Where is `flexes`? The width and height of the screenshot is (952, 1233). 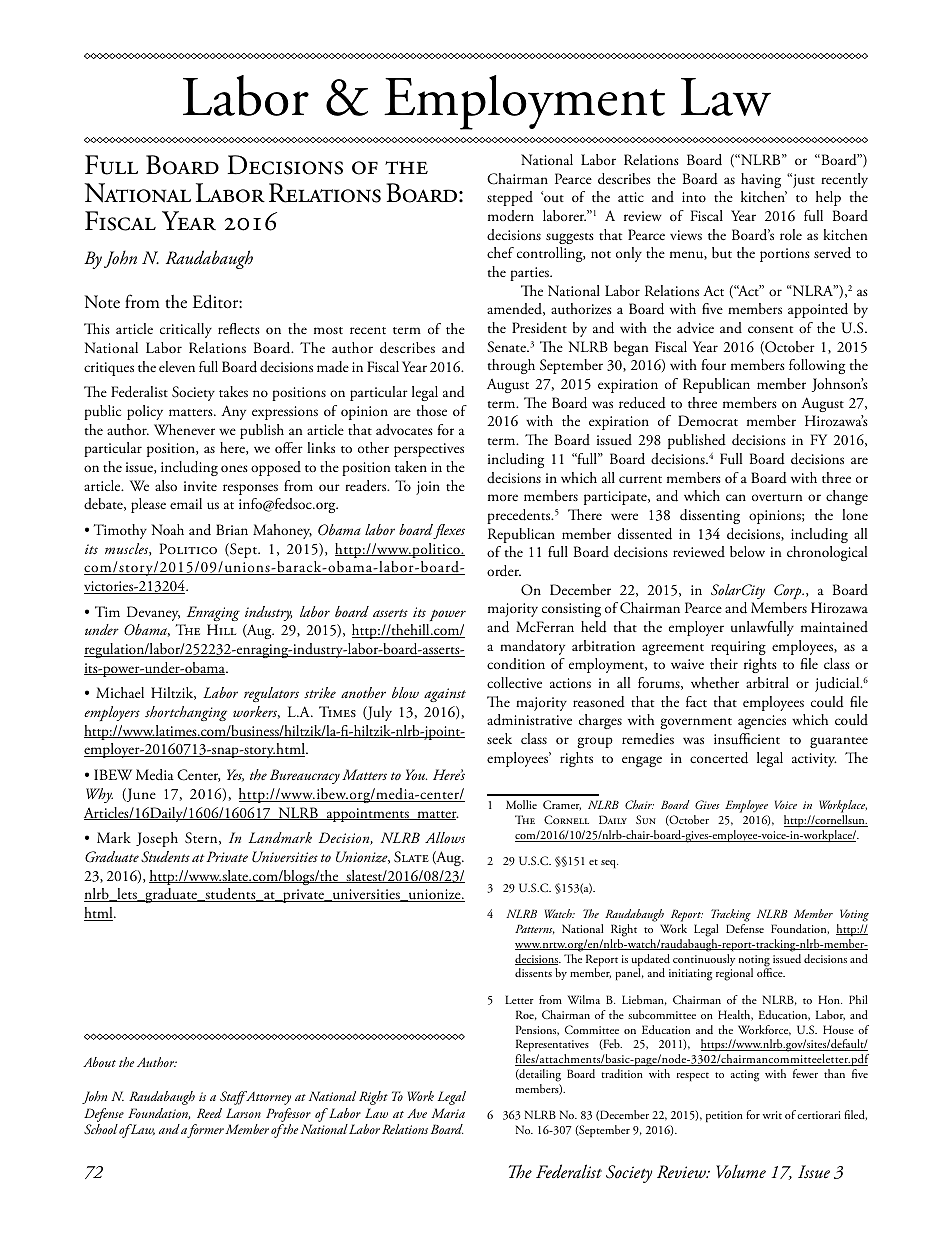 flexes is located at coordinates (449, 531).
